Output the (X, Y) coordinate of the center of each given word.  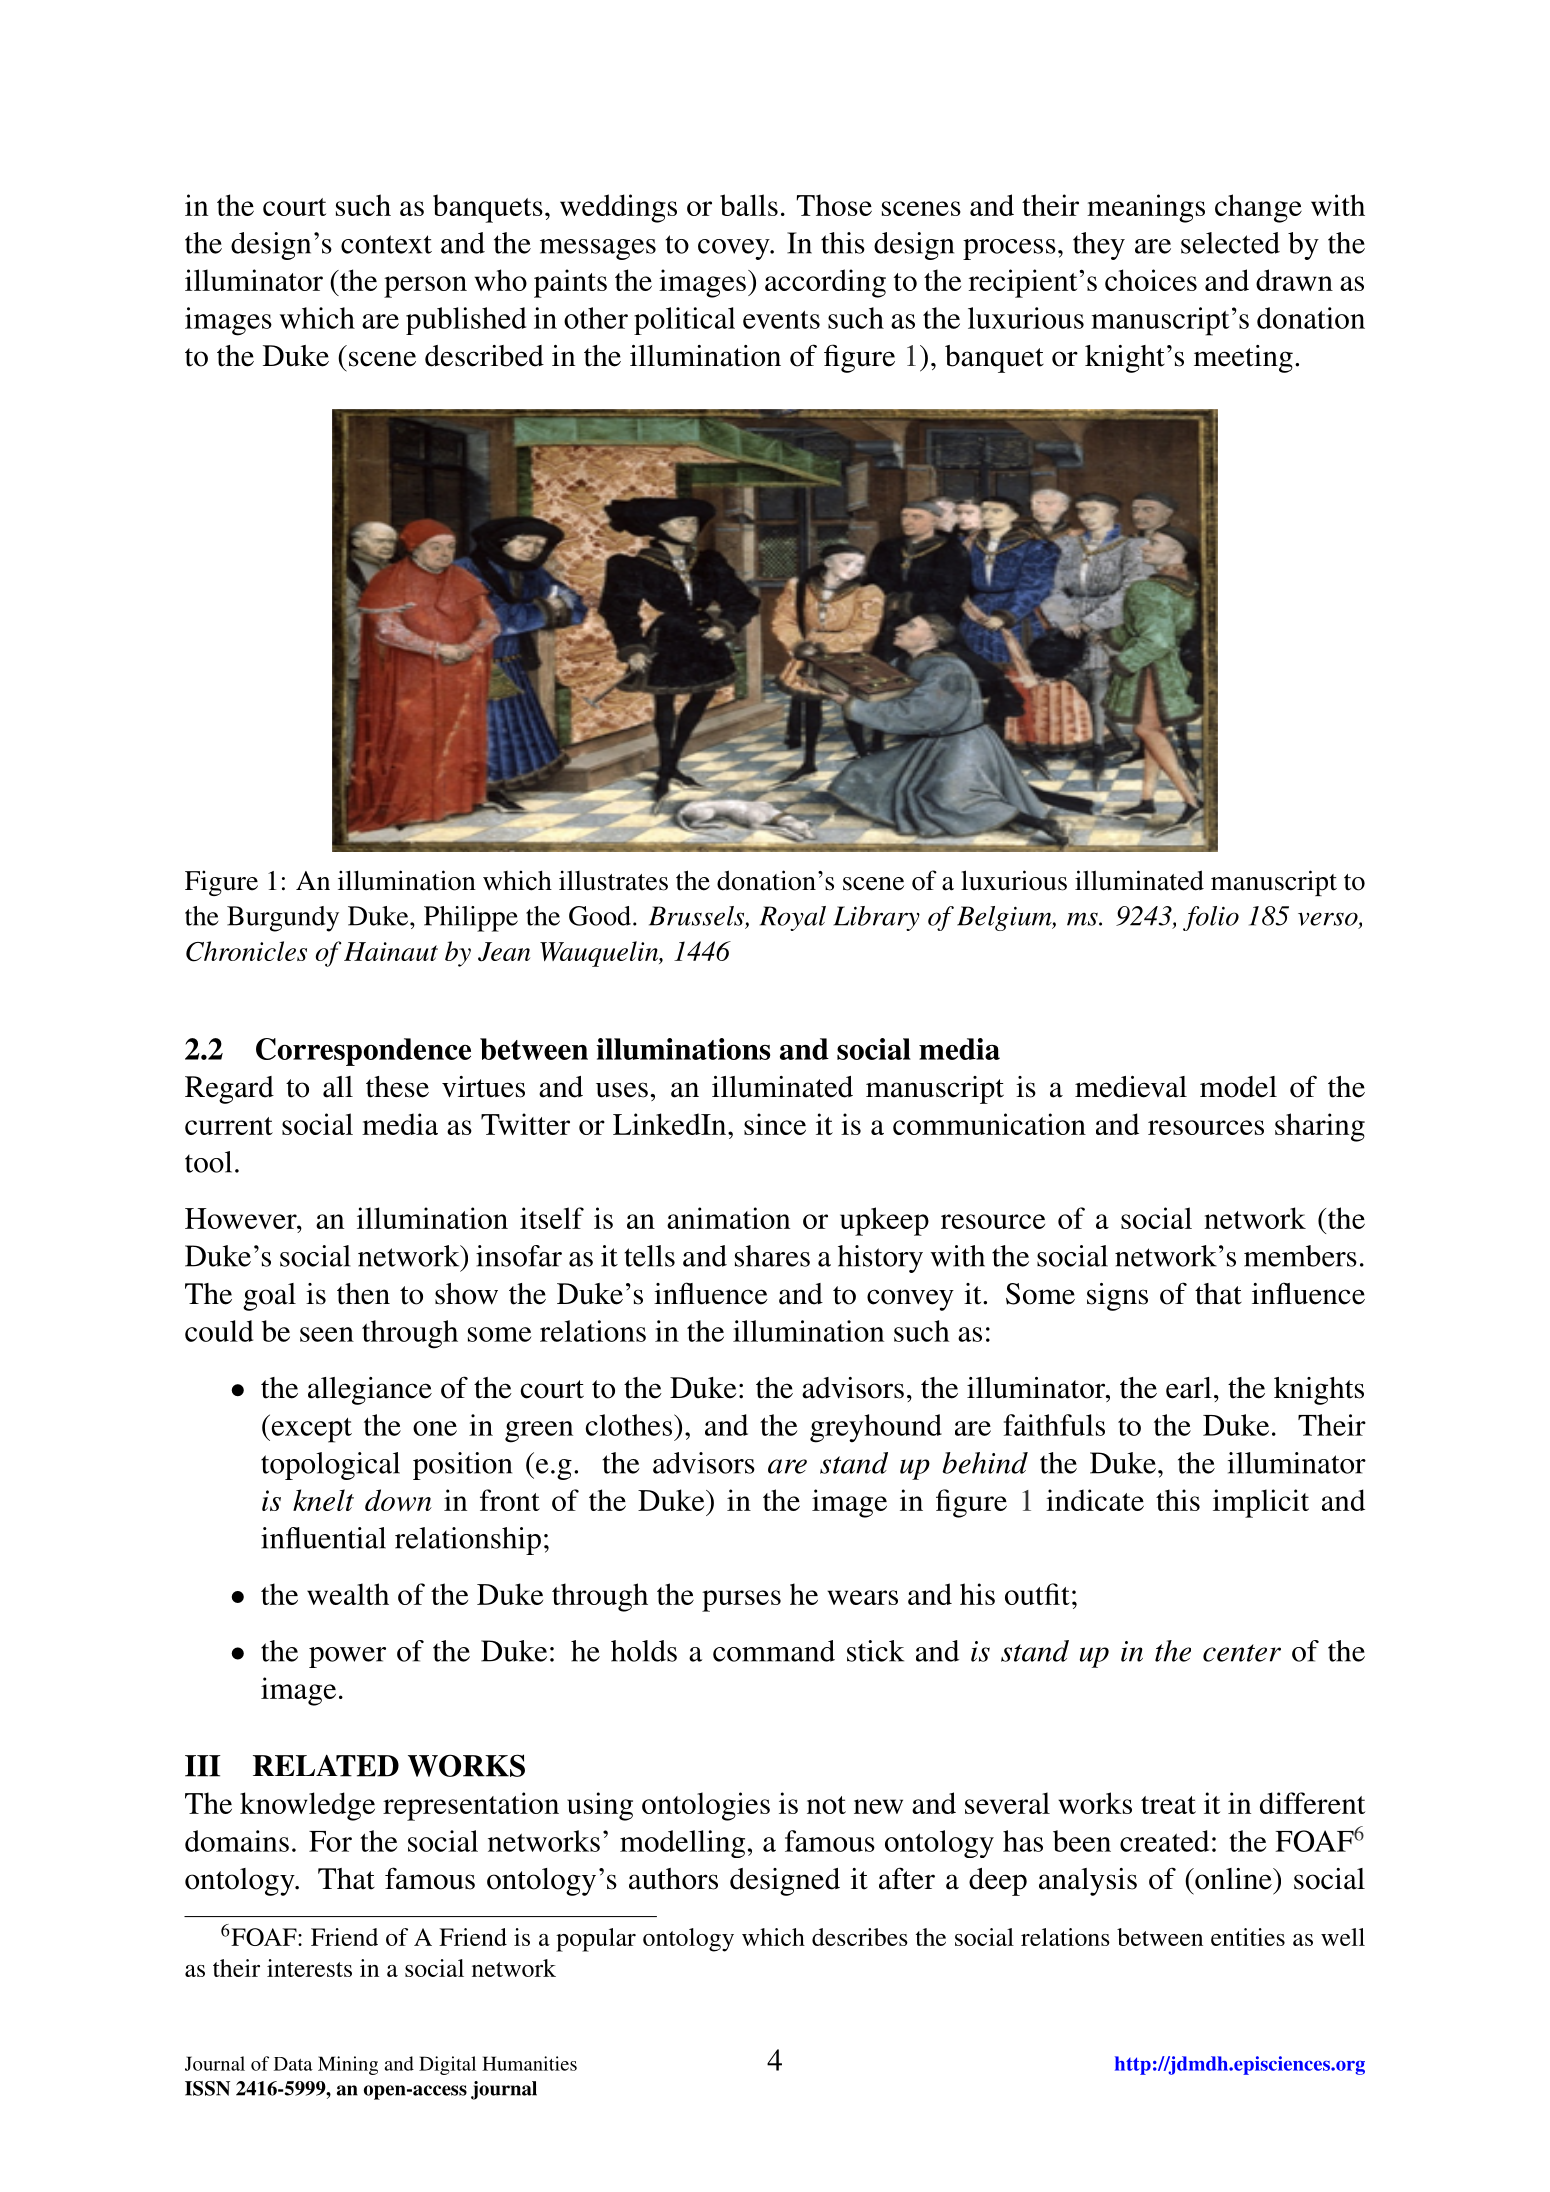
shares (772, 1256)
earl (1189, 1388)
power (347, 1657)
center (1242, 1653)
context (386, 244)
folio (1211, 918)
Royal (793, 918)
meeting (1243, 359)
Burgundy (283, 919)
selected (1230, 243)
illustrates (613, 880)
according (825, 283)
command (774, 1651)
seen (327, 1334)
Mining (348, 2065)
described (484, 356)
